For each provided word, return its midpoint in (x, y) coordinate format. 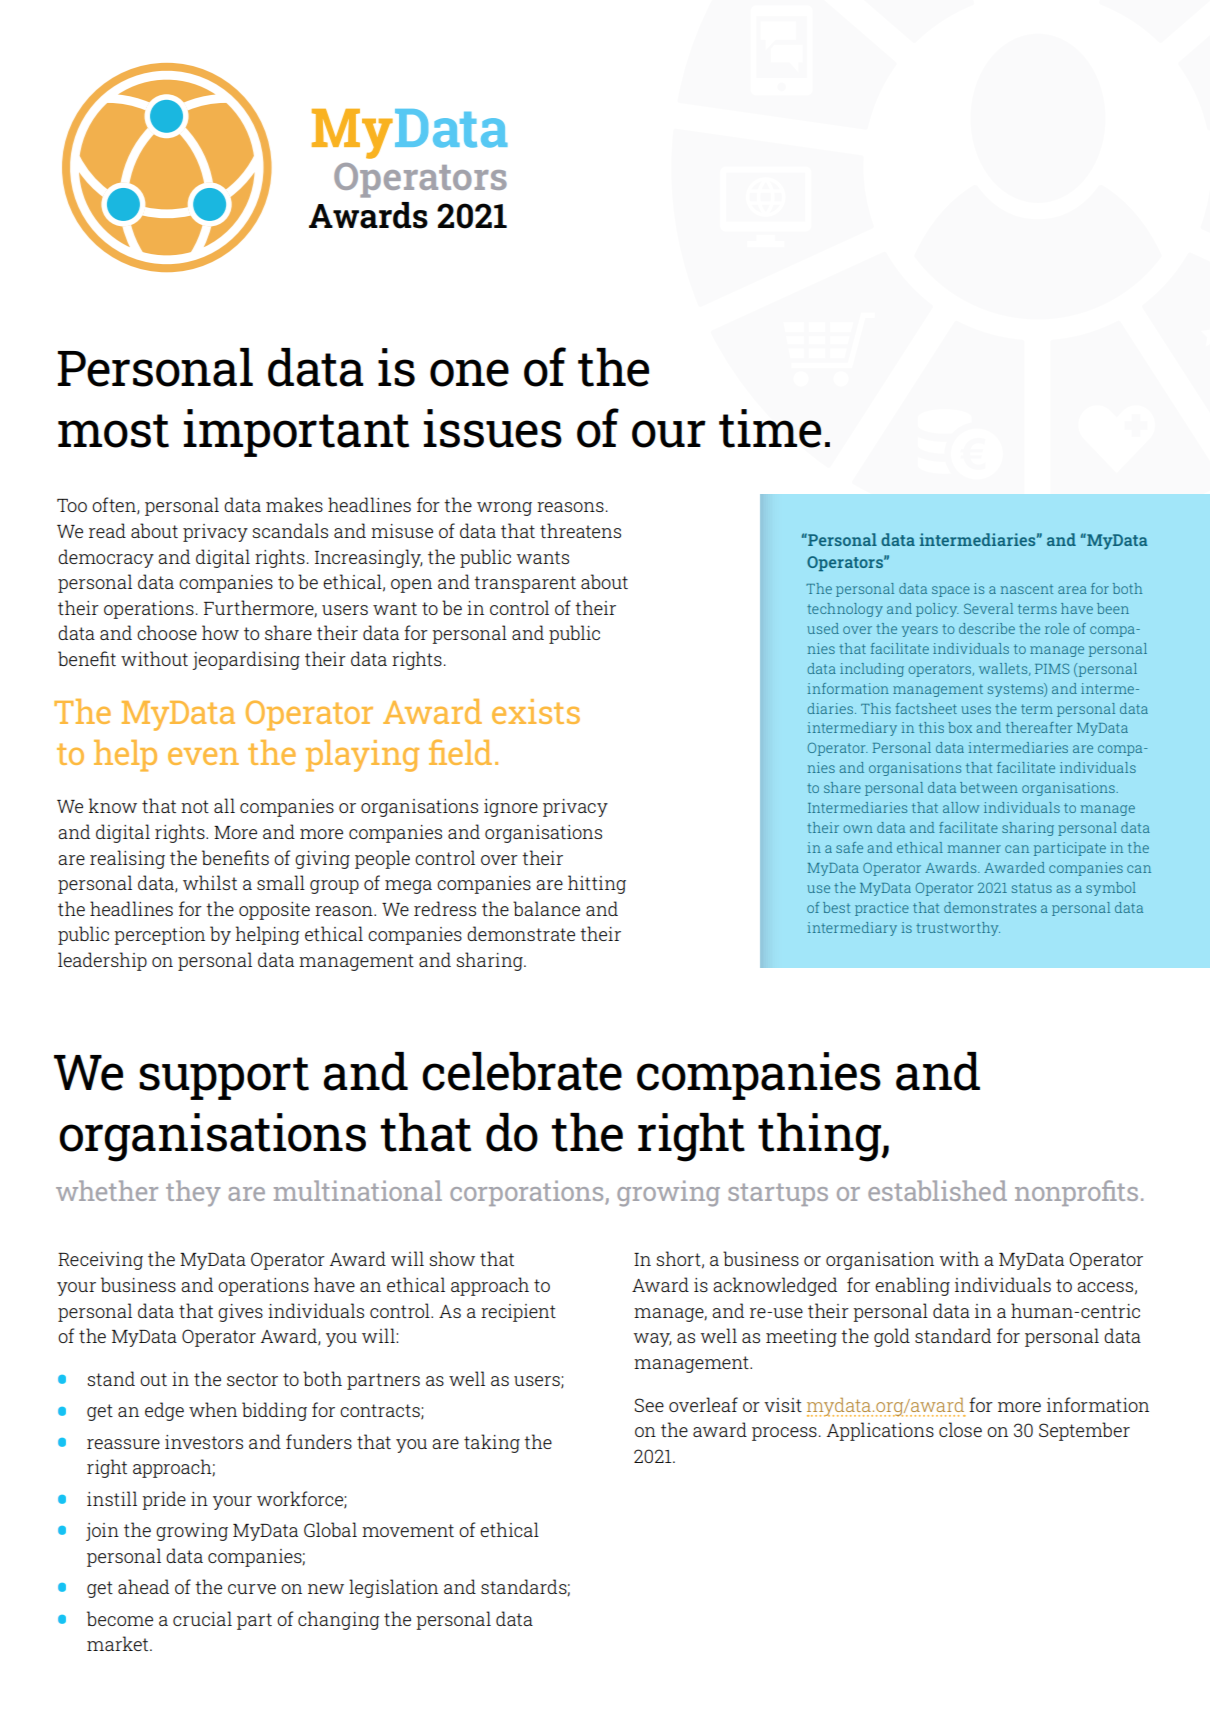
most (113, 431)
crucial (202, 1618)
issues (493, 428)
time (770, 428)
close (960, 1429)
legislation (393, 1588)
